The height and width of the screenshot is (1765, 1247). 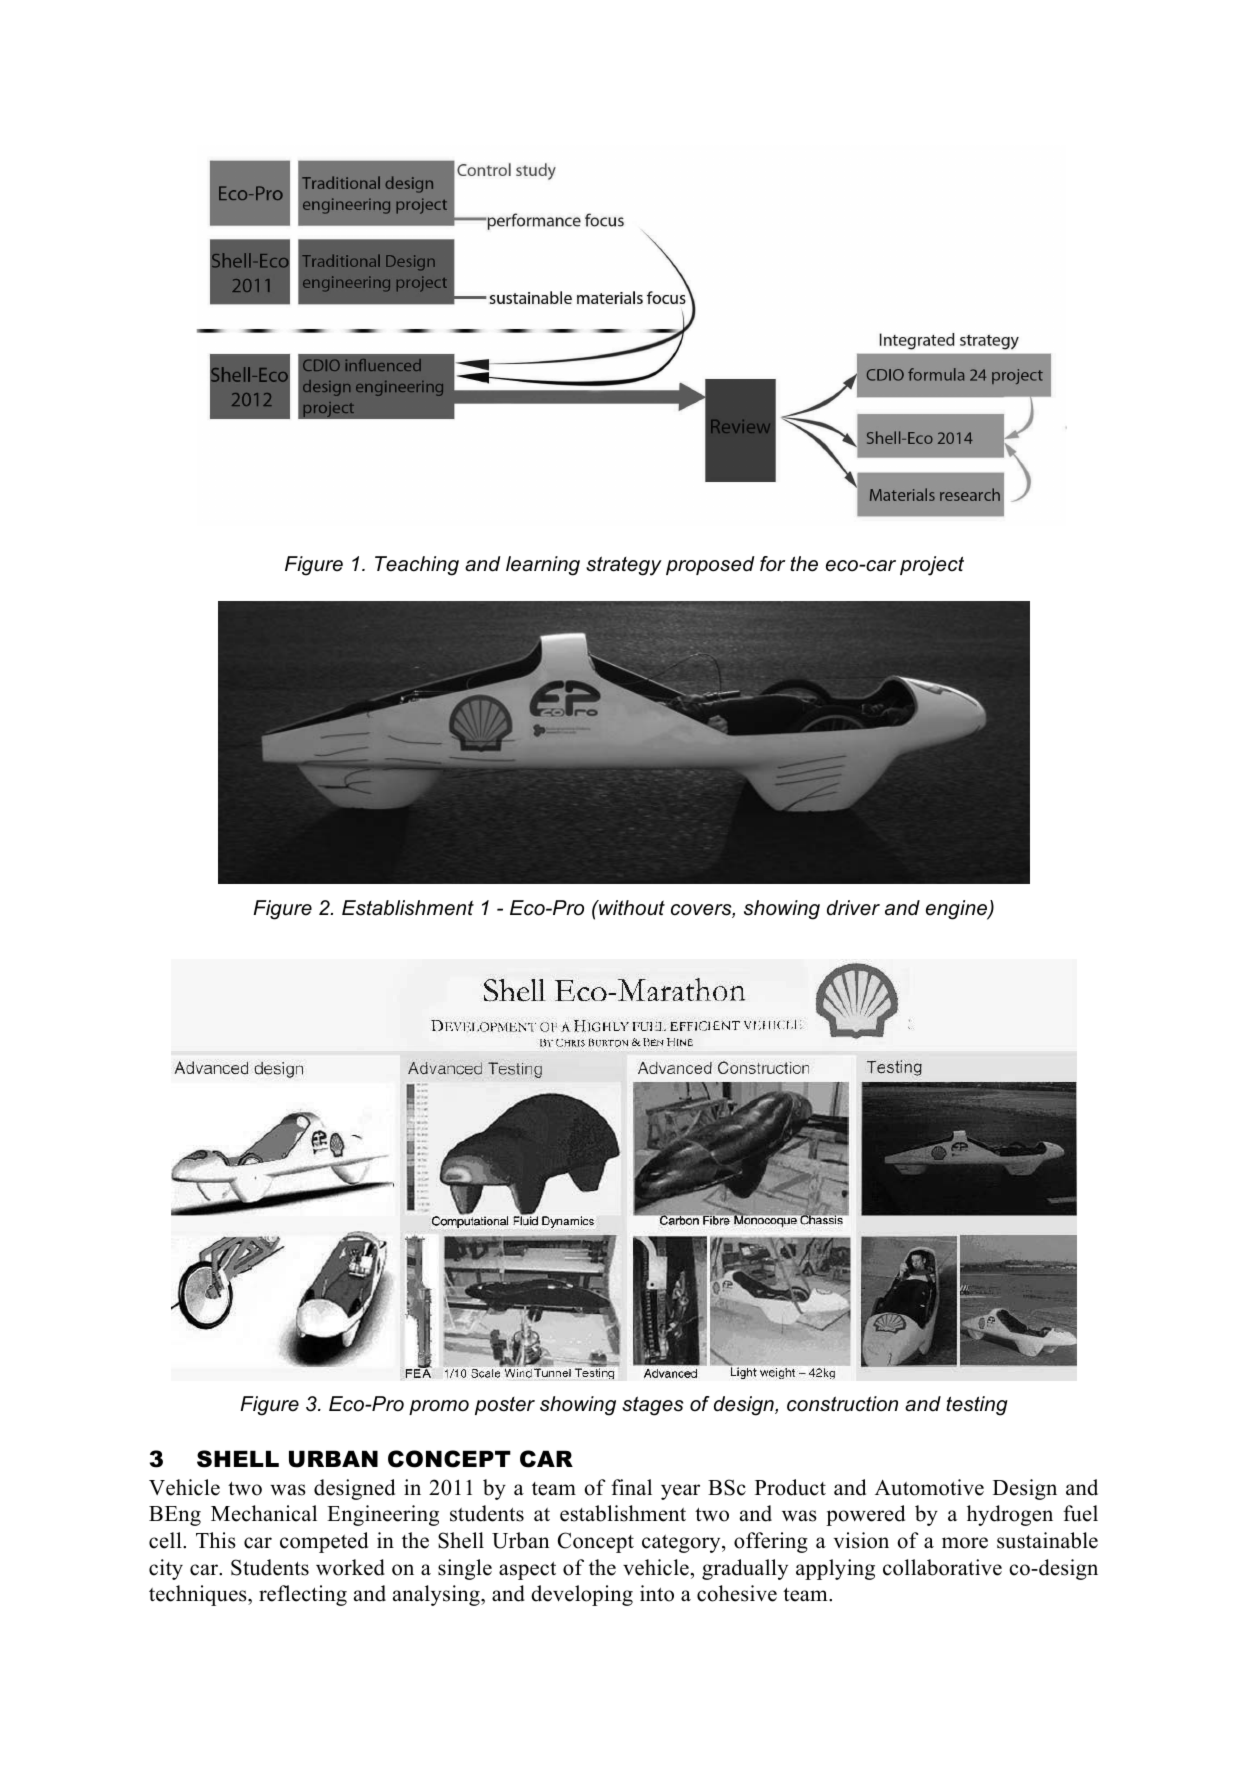 What do you see at coordinates (842, 1404) in the screenshot?
I see `construction` at bounding box center [842, 1404].
